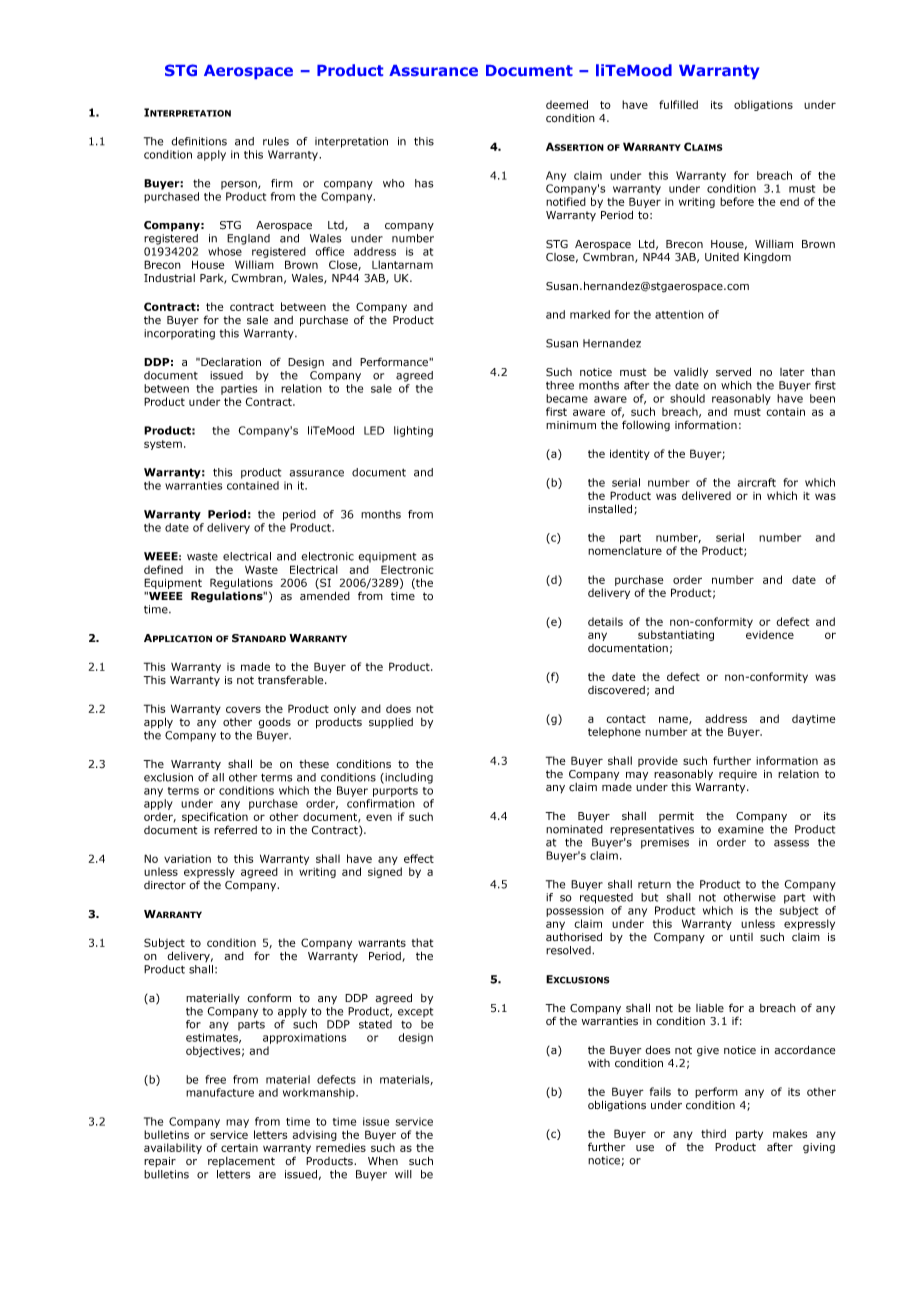 The height and width of the screenshot is (1308, 924). What do you see at coordinates (678, 104) in the screenshot?
I see `fulfilled` at bounding box center [678, 104].
